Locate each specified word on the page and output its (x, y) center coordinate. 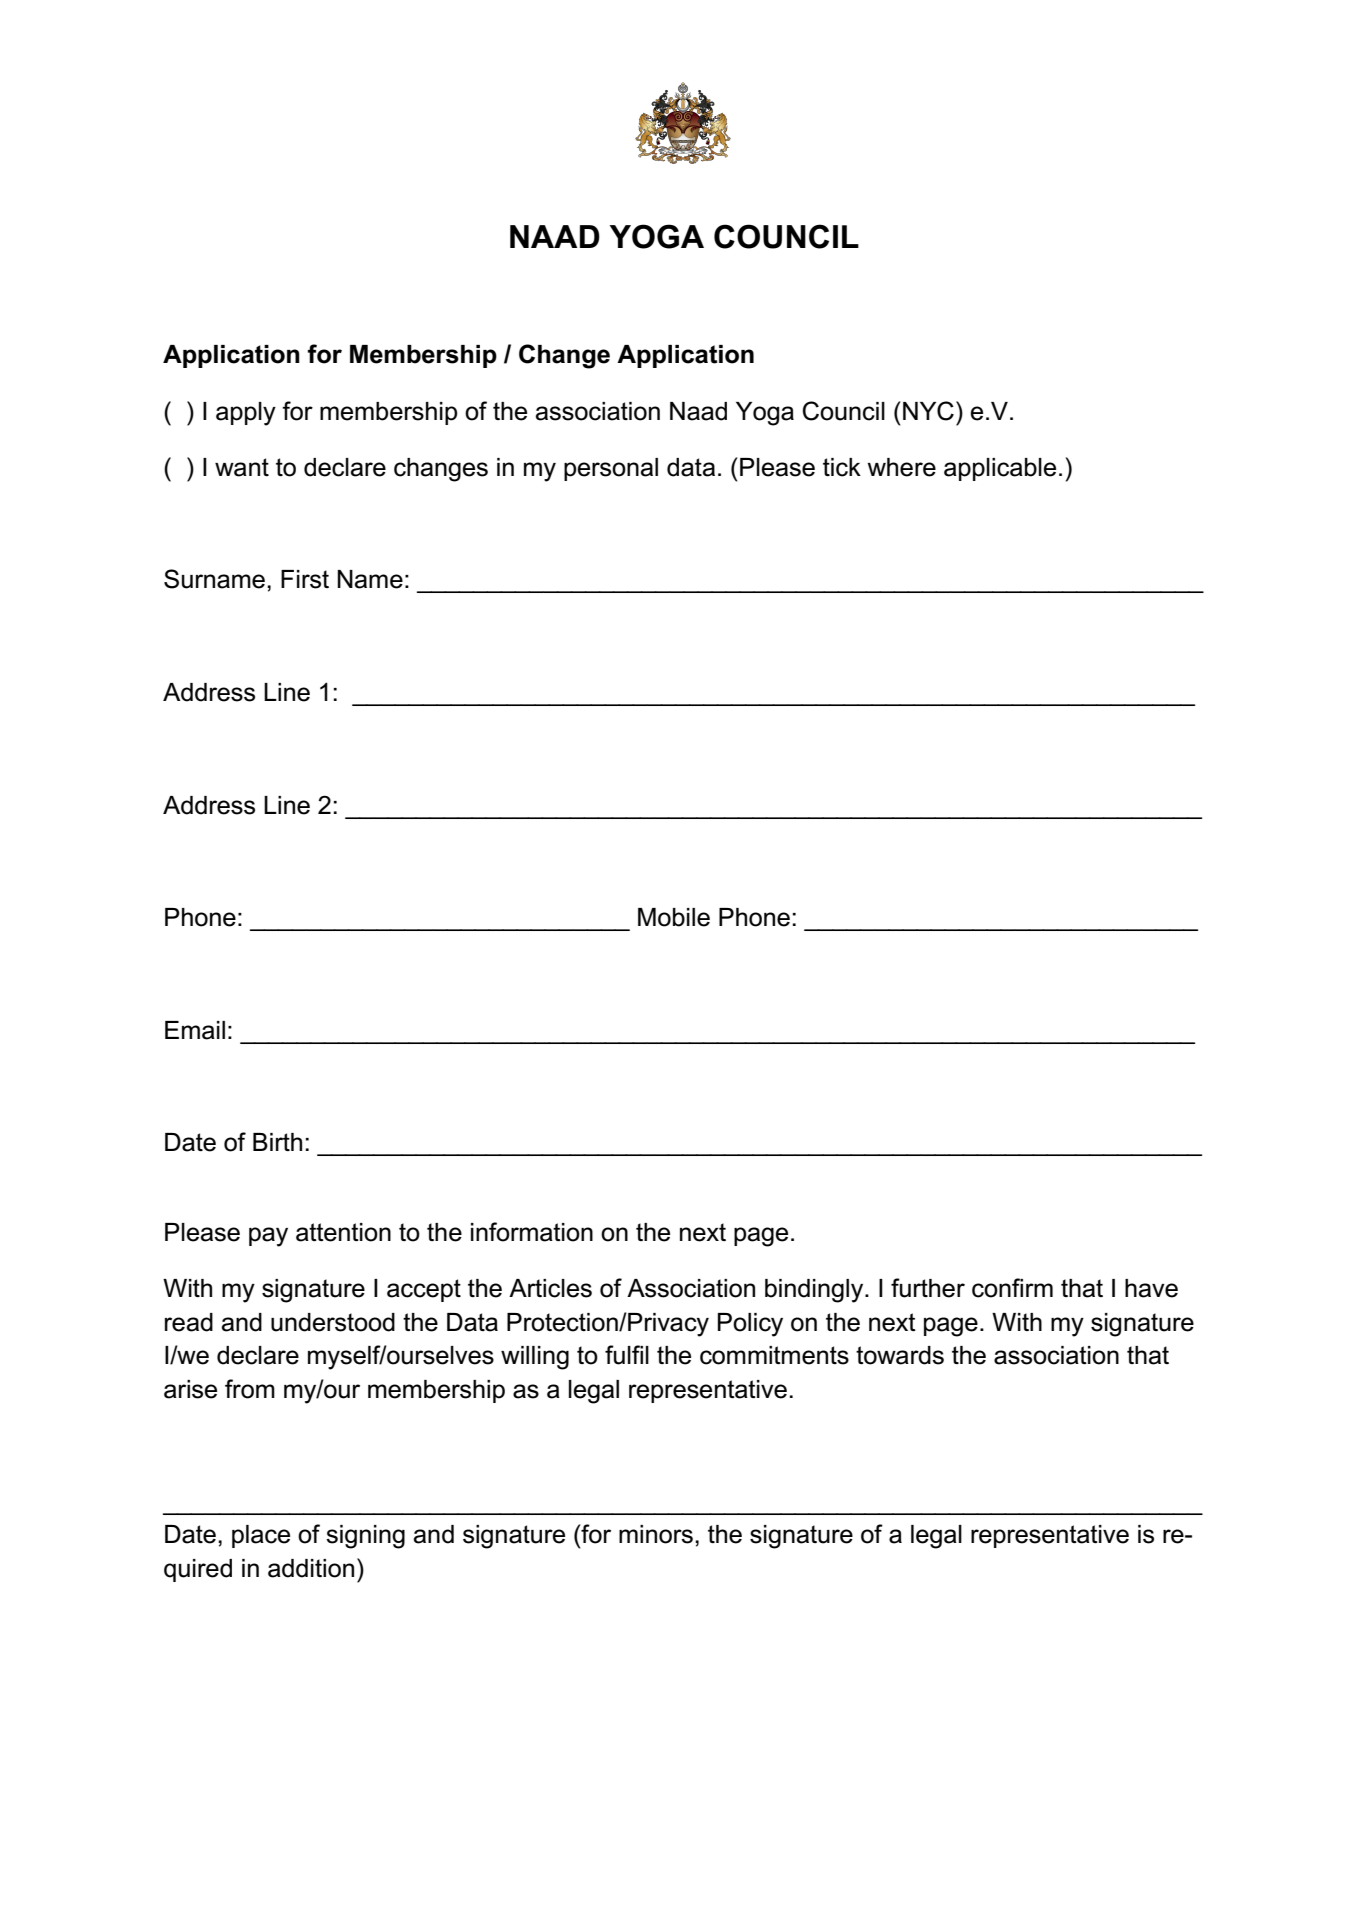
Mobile (674, 917)
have (1151, 1288)
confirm (1012, 1288)
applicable (1000, 469)
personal (611, 469)
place (261, 1536)
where (901, 467)
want (242, 467)
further (928, 1288)
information (532, 1232)
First (305, 579)
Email (195, 1030)
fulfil (627, 1355)
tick (842, 467)
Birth (277, 1142)
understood (333, 1322)
